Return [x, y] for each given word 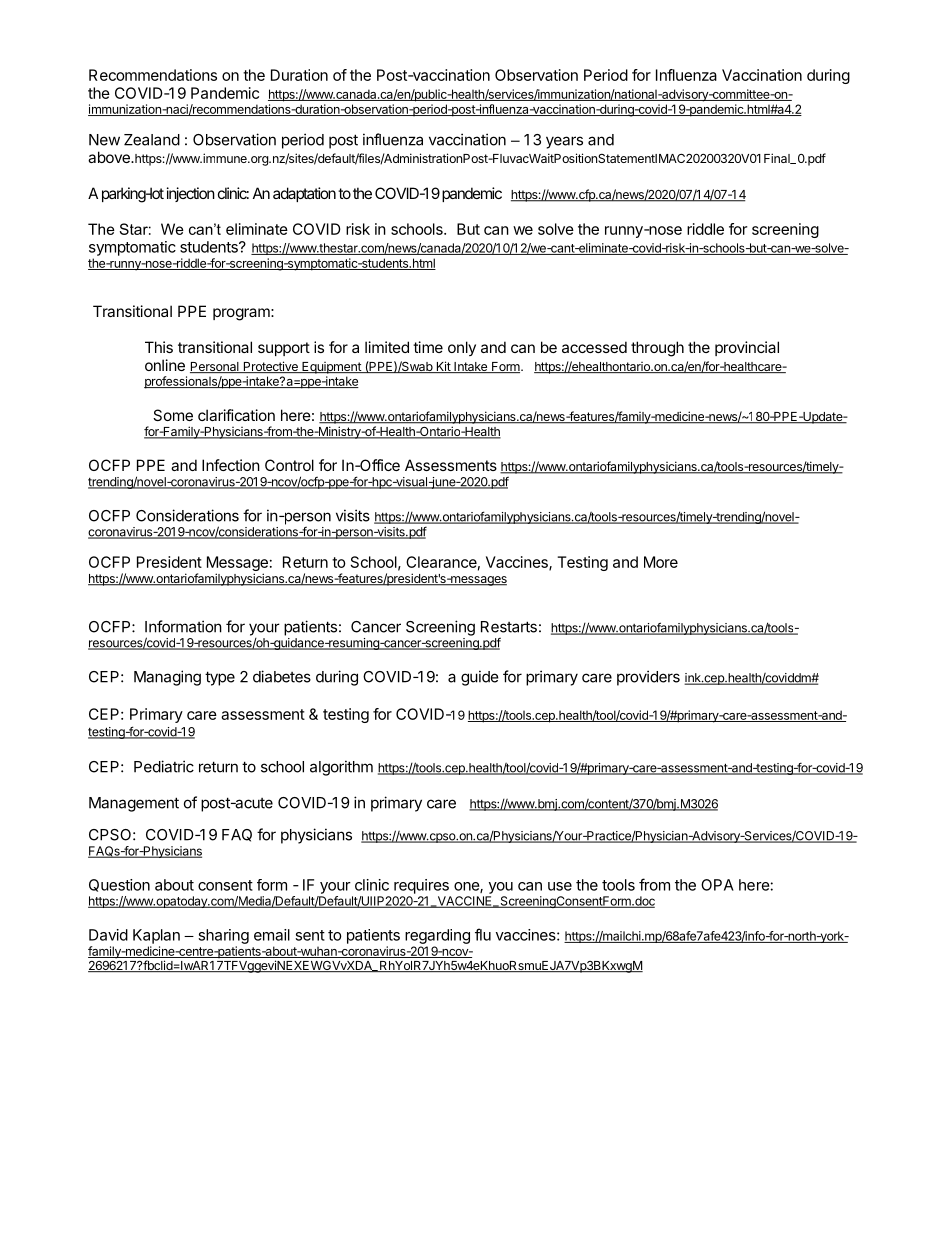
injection [191, 194]
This [159, 347]
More [661, 562]
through [657, 349]
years [564, 142]
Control [289, 465]
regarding [437, 936]
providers [648, 678]
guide [480, 678]
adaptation [304, 194]
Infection [231, 465]
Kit [443, 367]
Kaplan [156, 936]
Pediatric [164, 766]
